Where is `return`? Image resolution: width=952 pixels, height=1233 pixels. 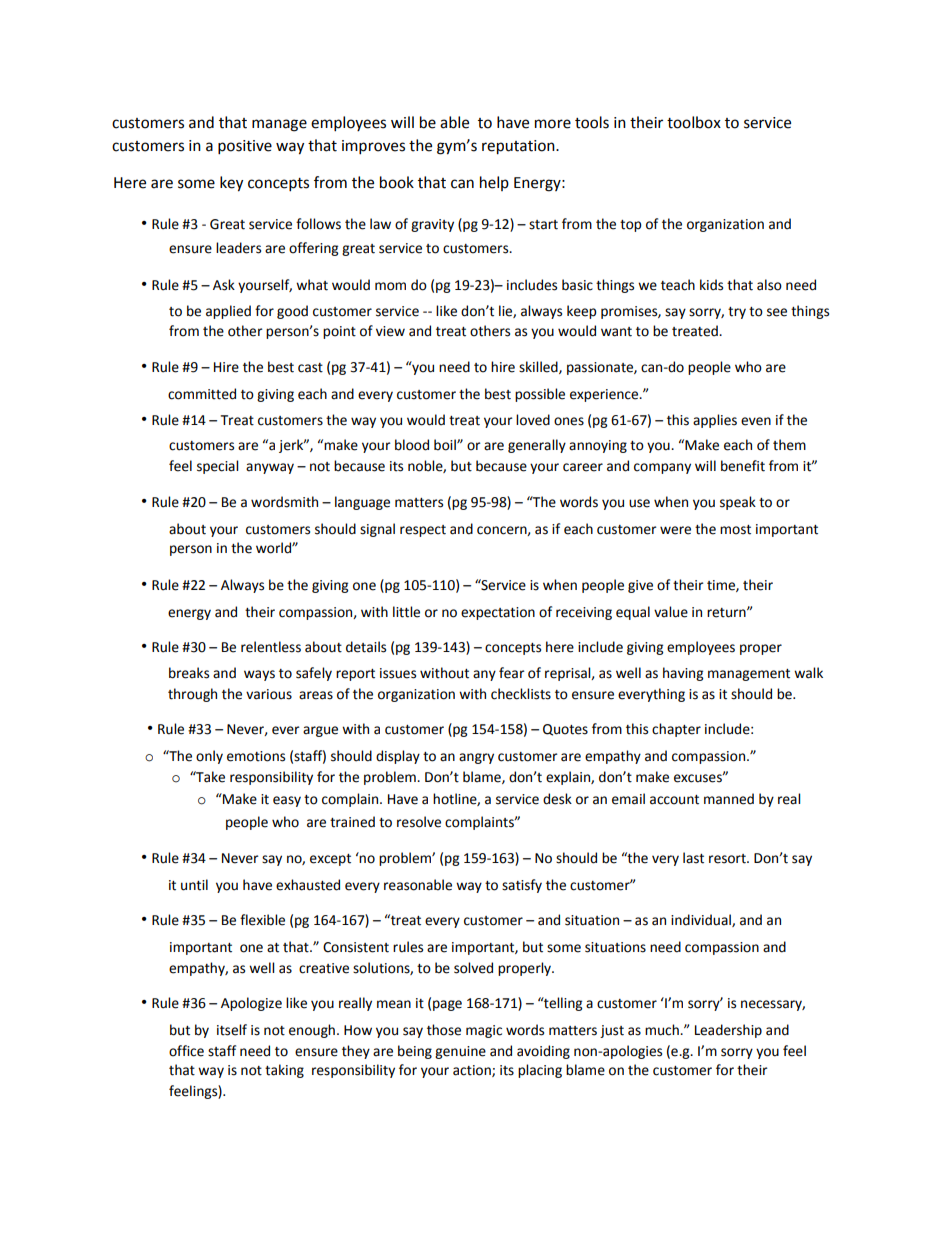 return is located at coordinates (727, 613).
